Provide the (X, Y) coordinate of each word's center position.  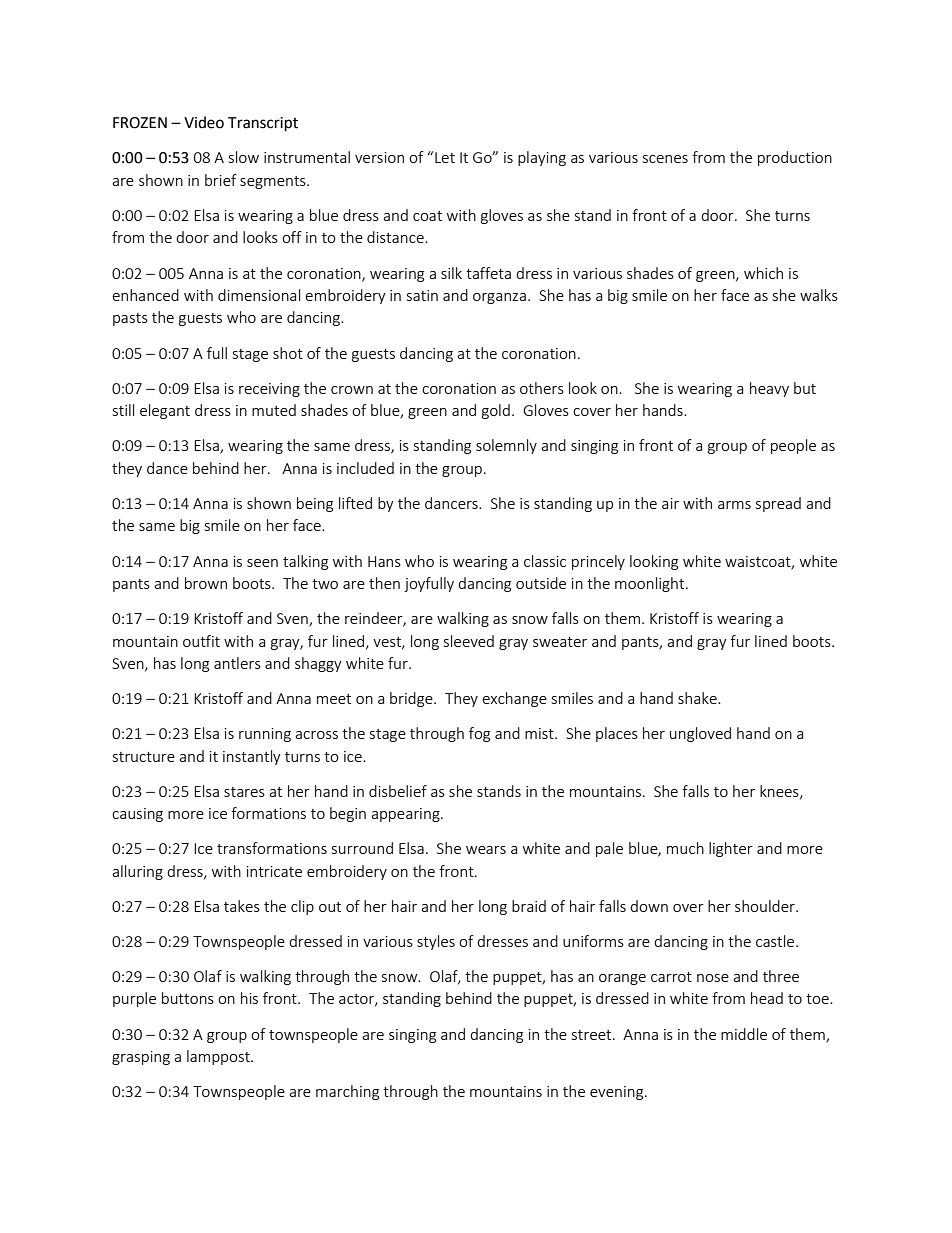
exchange (514, 699)
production (795, 158)
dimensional (259, 295)
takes (242, 906)
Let (445, 157)
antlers (237, 663)
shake (698, 698)
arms (734, 505)
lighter (731, 849)
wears (486, 850)
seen (262, 563)
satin (422, 295)
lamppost (219, 1057)
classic (545, 561)
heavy (769, 389)
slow (244, 157)
